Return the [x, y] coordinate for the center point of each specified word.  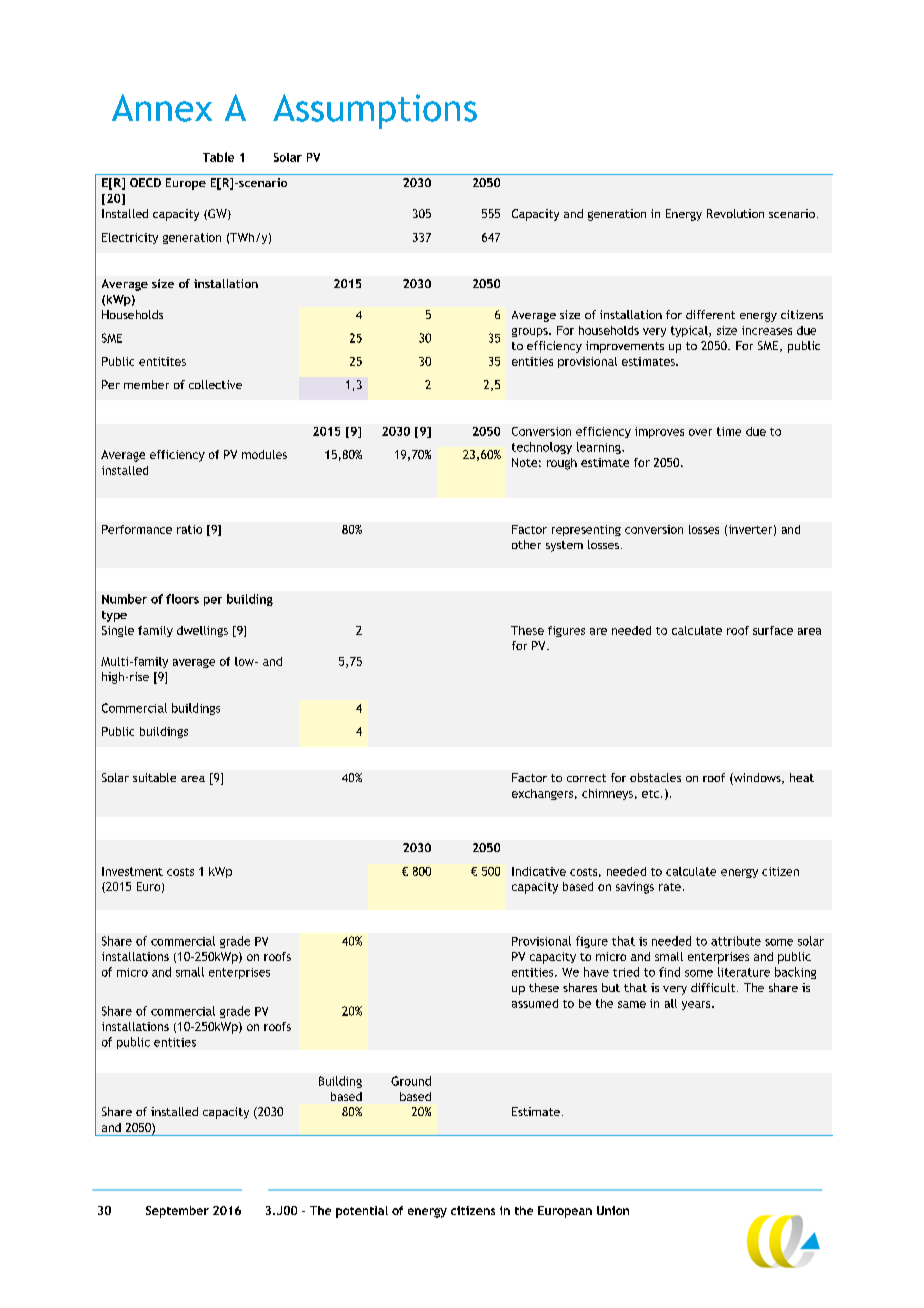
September [177, 1212]
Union [613, 1210]
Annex [162, 108]
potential [362, 1212]
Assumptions [375, 111]
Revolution [735, 213]
